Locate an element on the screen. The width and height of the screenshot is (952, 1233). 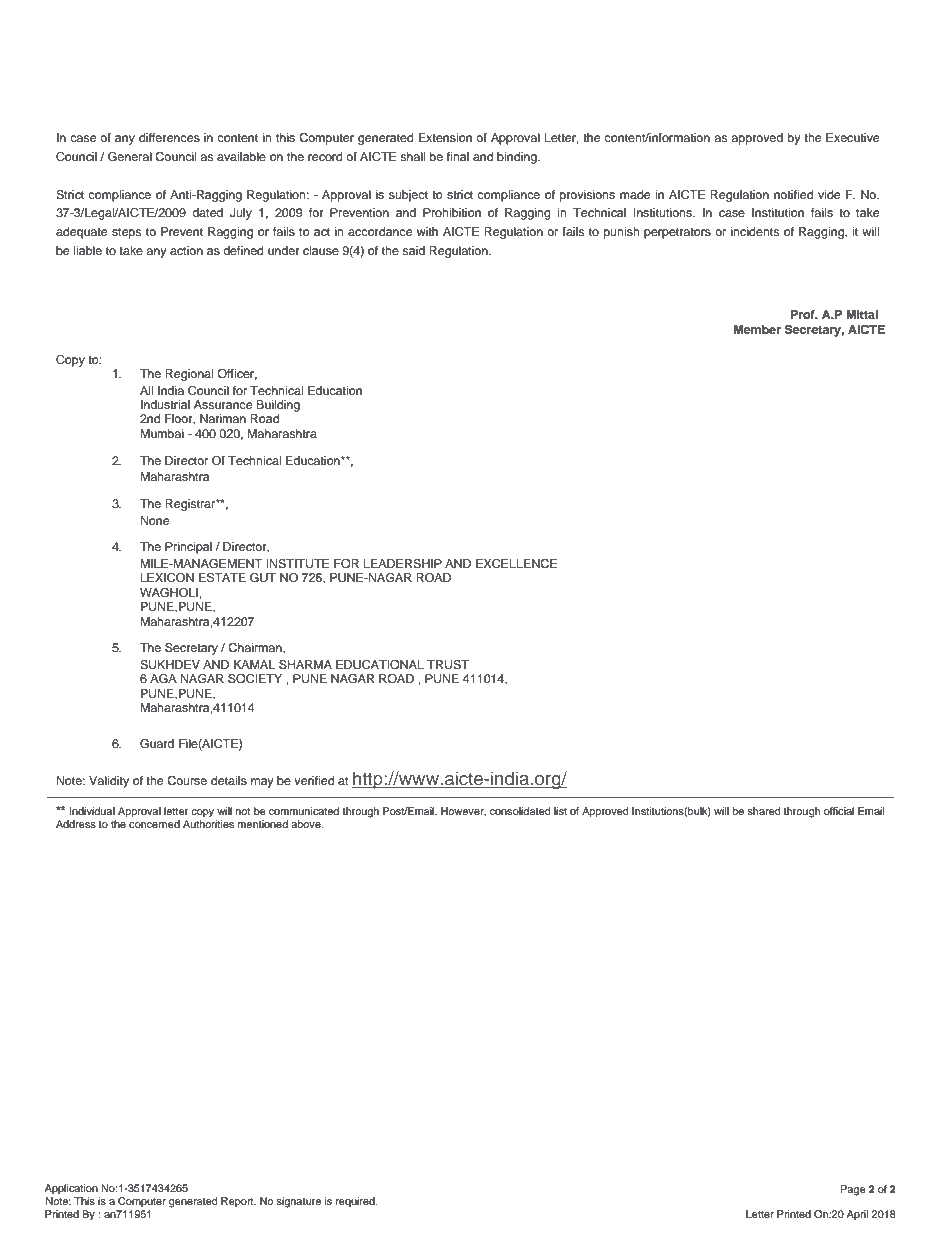
EXCELLENCE is located at coordinates (516, 564).
